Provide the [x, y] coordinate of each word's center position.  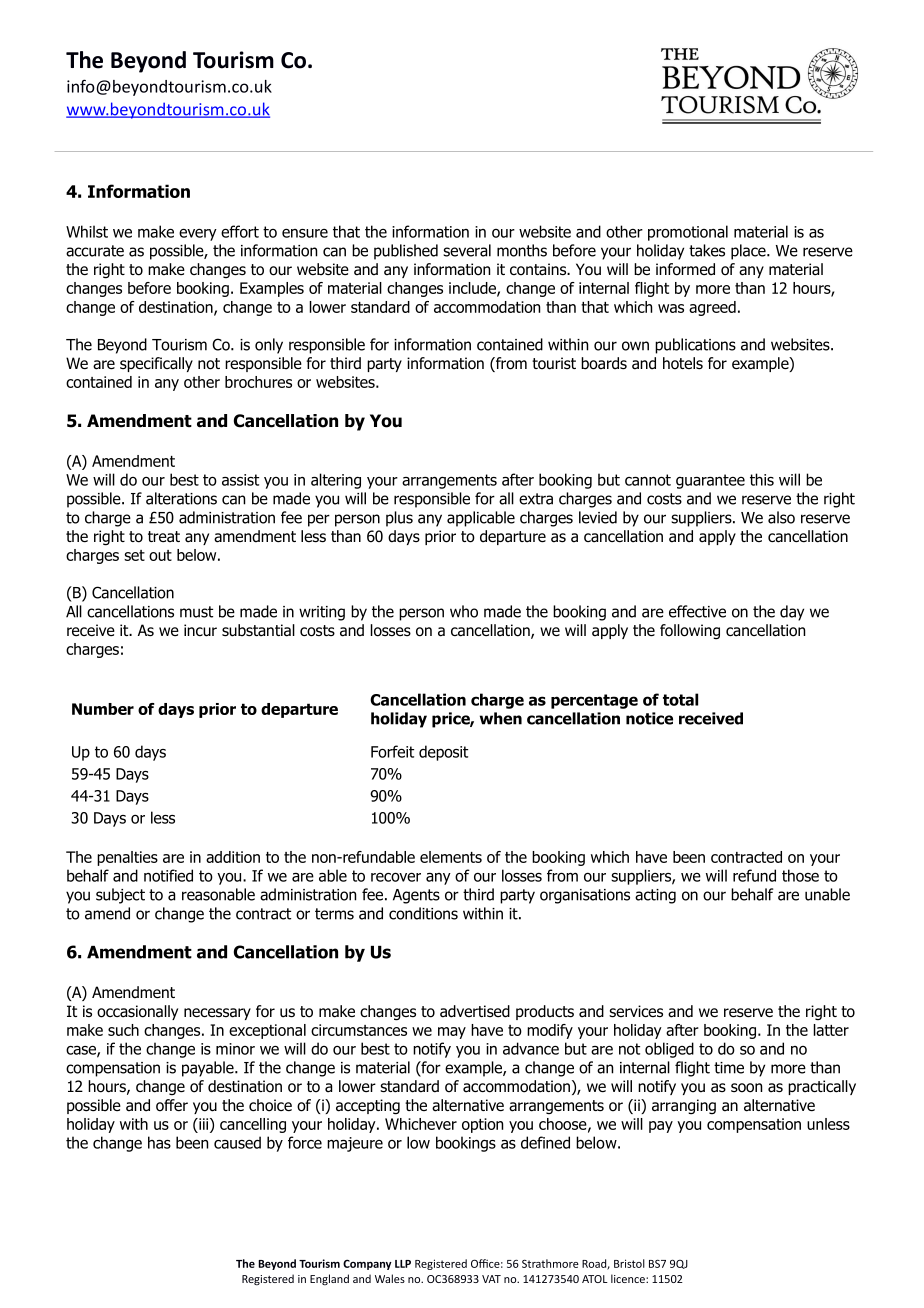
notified [168, 875]
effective [697, 611]
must [196, 612]
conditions [423, 913]
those [800, 875]
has [159, 1142]
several [467, 250]
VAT [491, 1279]
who [464, 611]
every [198, 234]
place [749, 252]
